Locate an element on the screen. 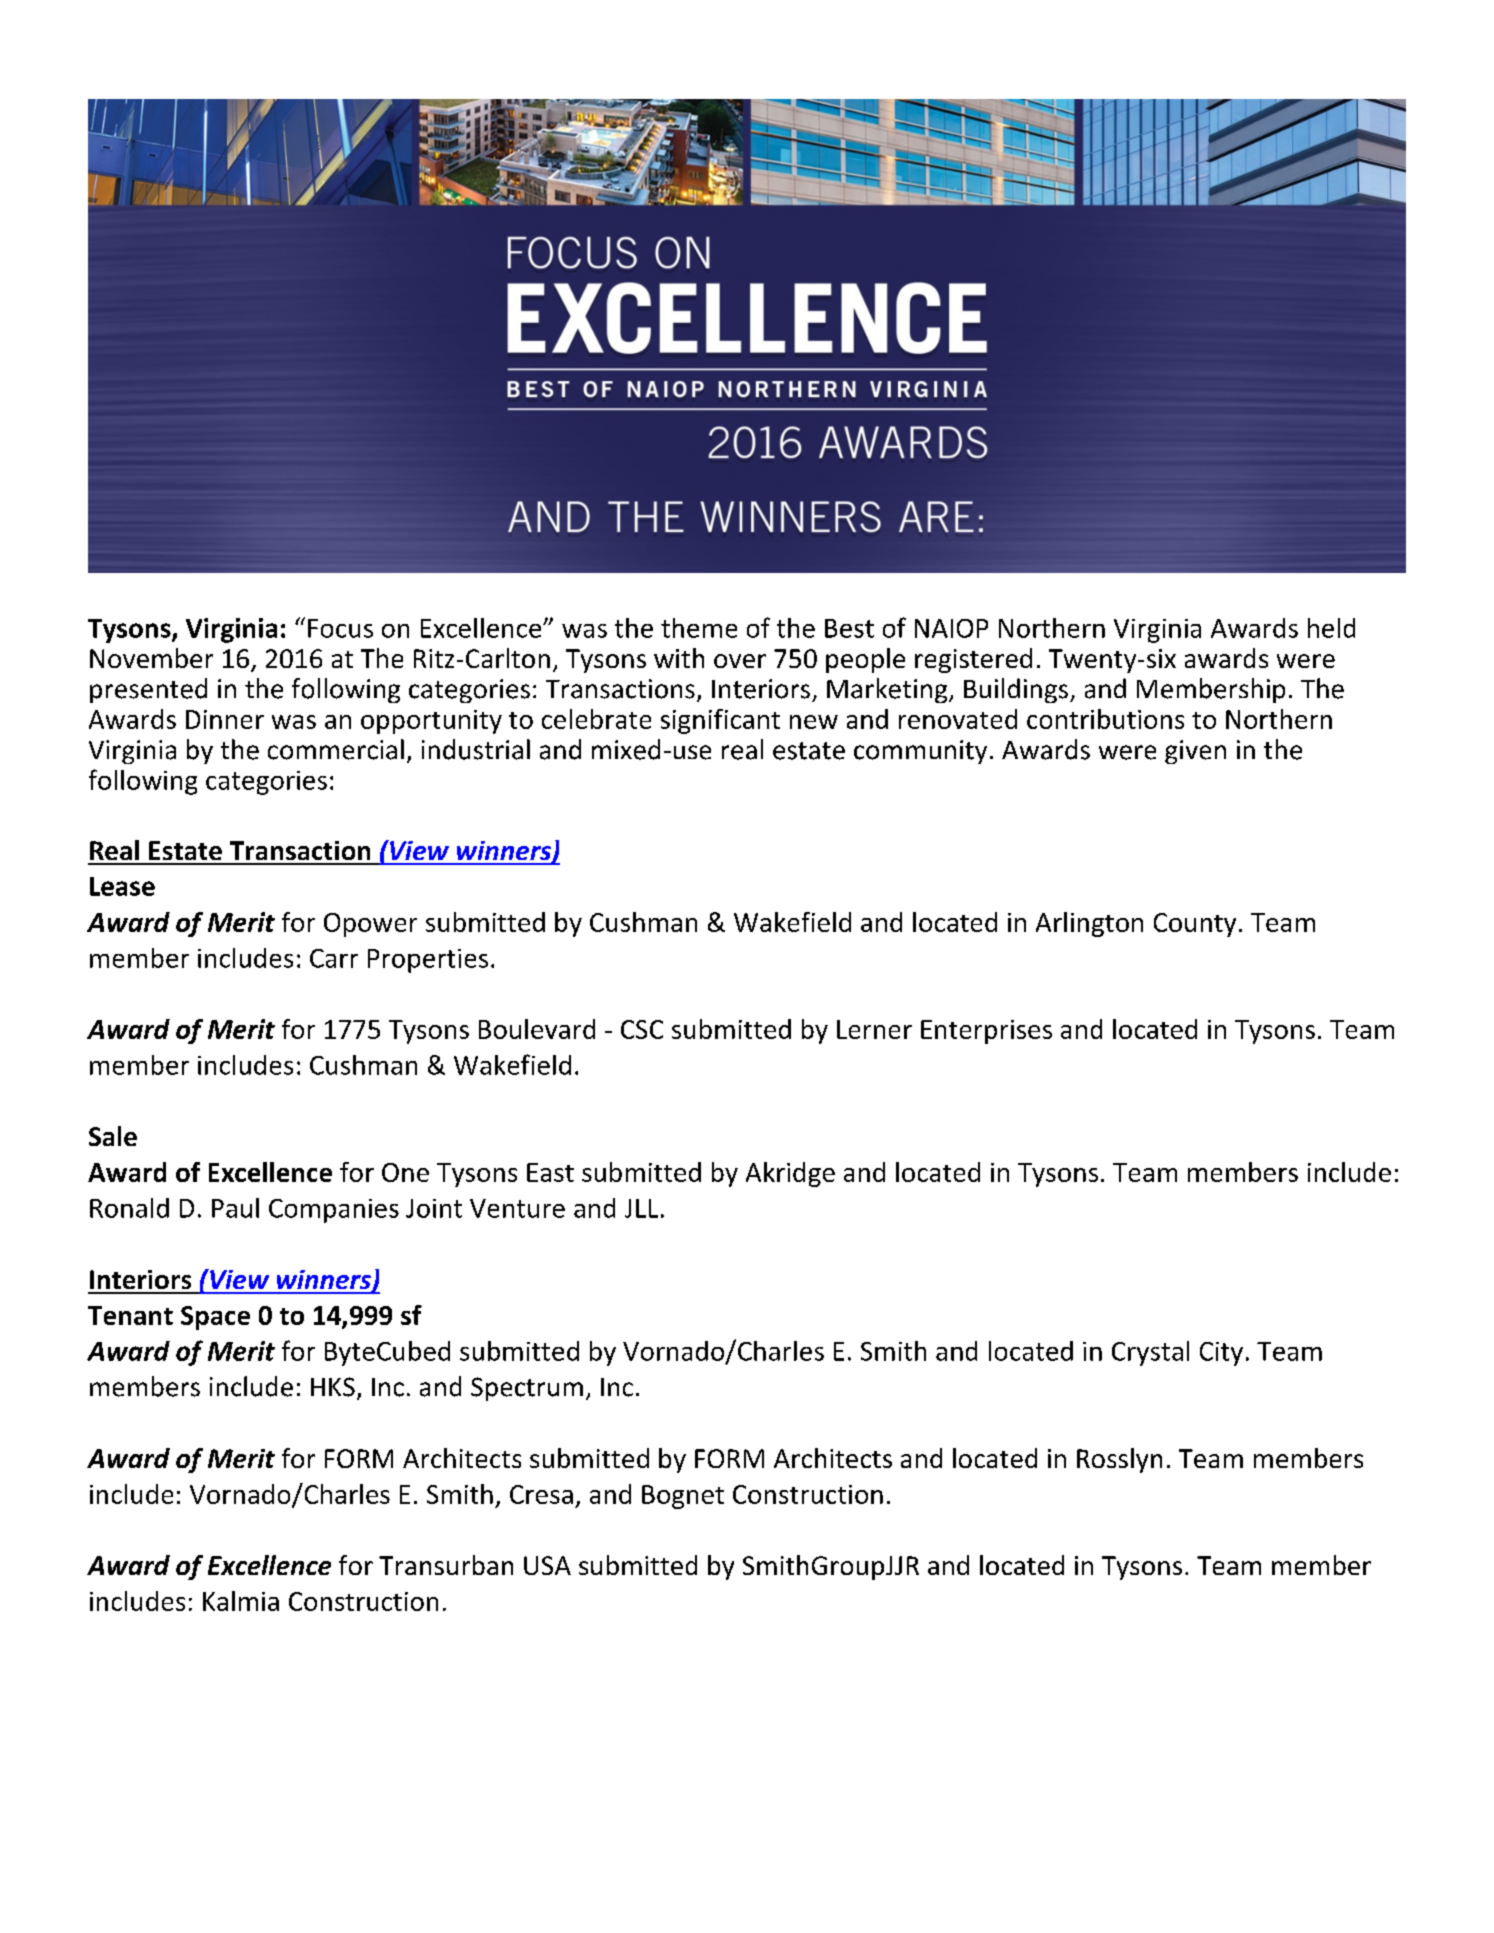 This screenshot has width=1494, height=1933. City is located at coordinates (1221, 1354).
